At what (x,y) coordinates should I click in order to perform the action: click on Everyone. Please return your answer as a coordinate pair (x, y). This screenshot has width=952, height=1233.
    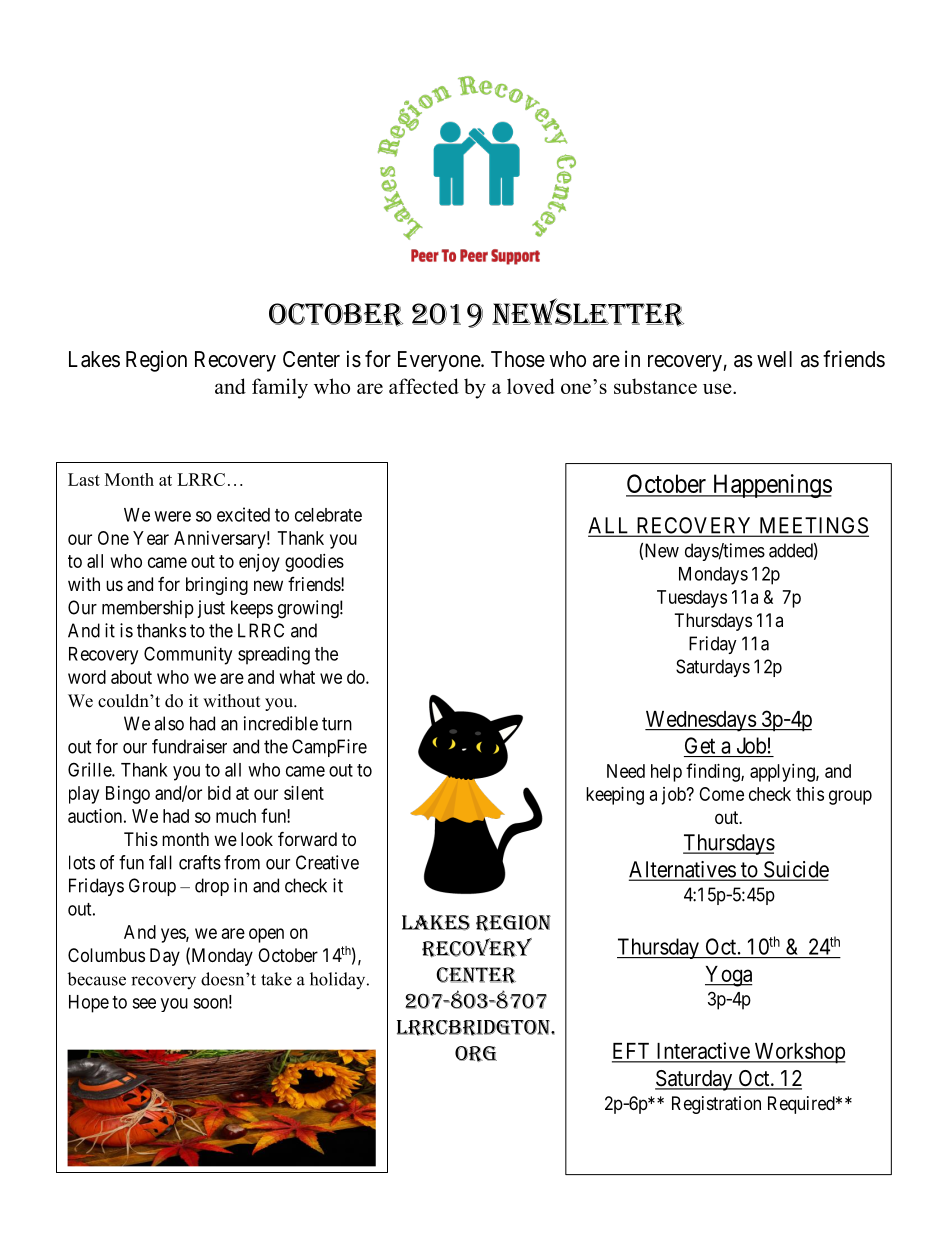
    Looking at the image, I should click on (440, 361).
